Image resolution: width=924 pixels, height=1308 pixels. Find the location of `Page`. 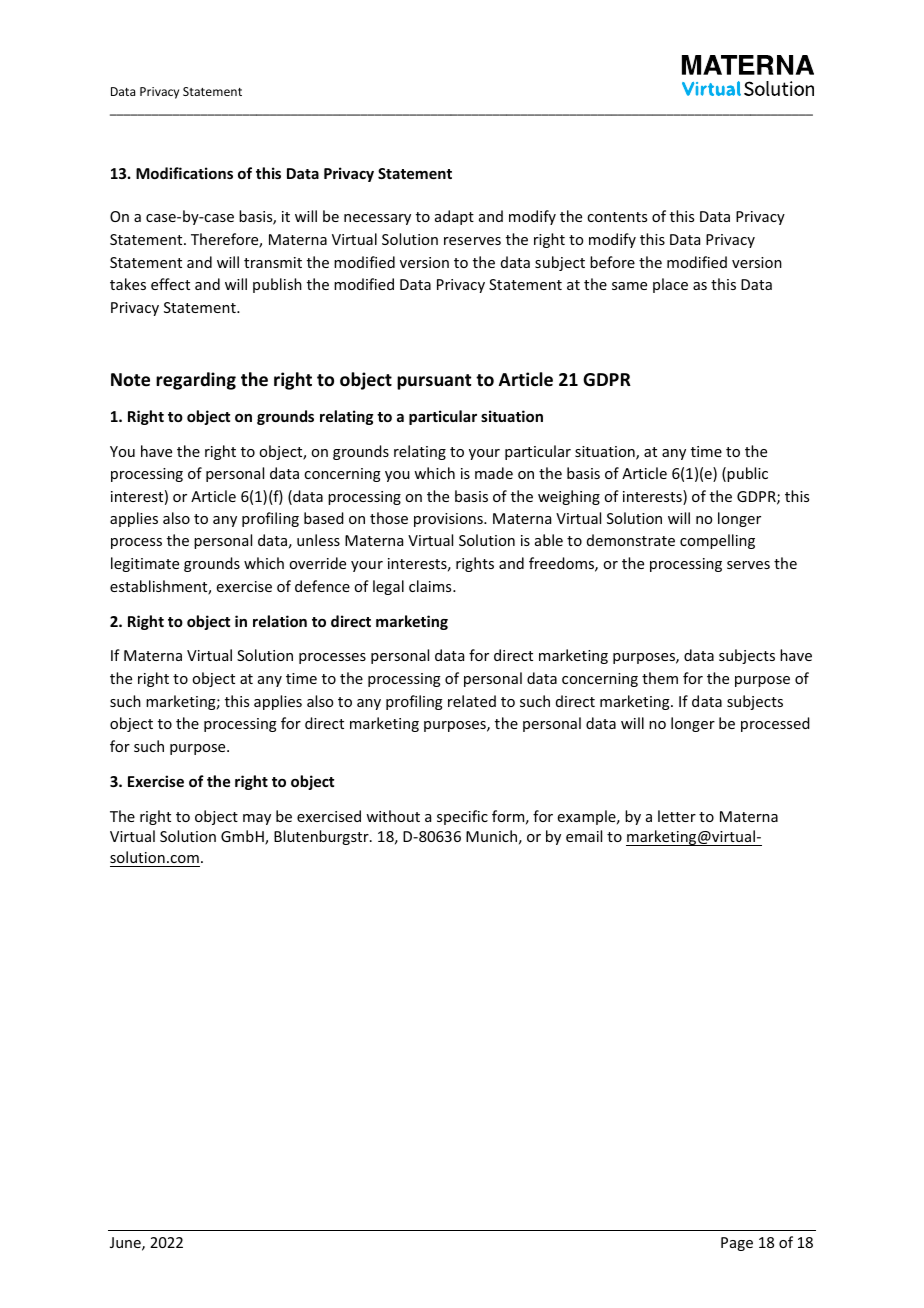

Page is located at coordinates (737, 1244).
